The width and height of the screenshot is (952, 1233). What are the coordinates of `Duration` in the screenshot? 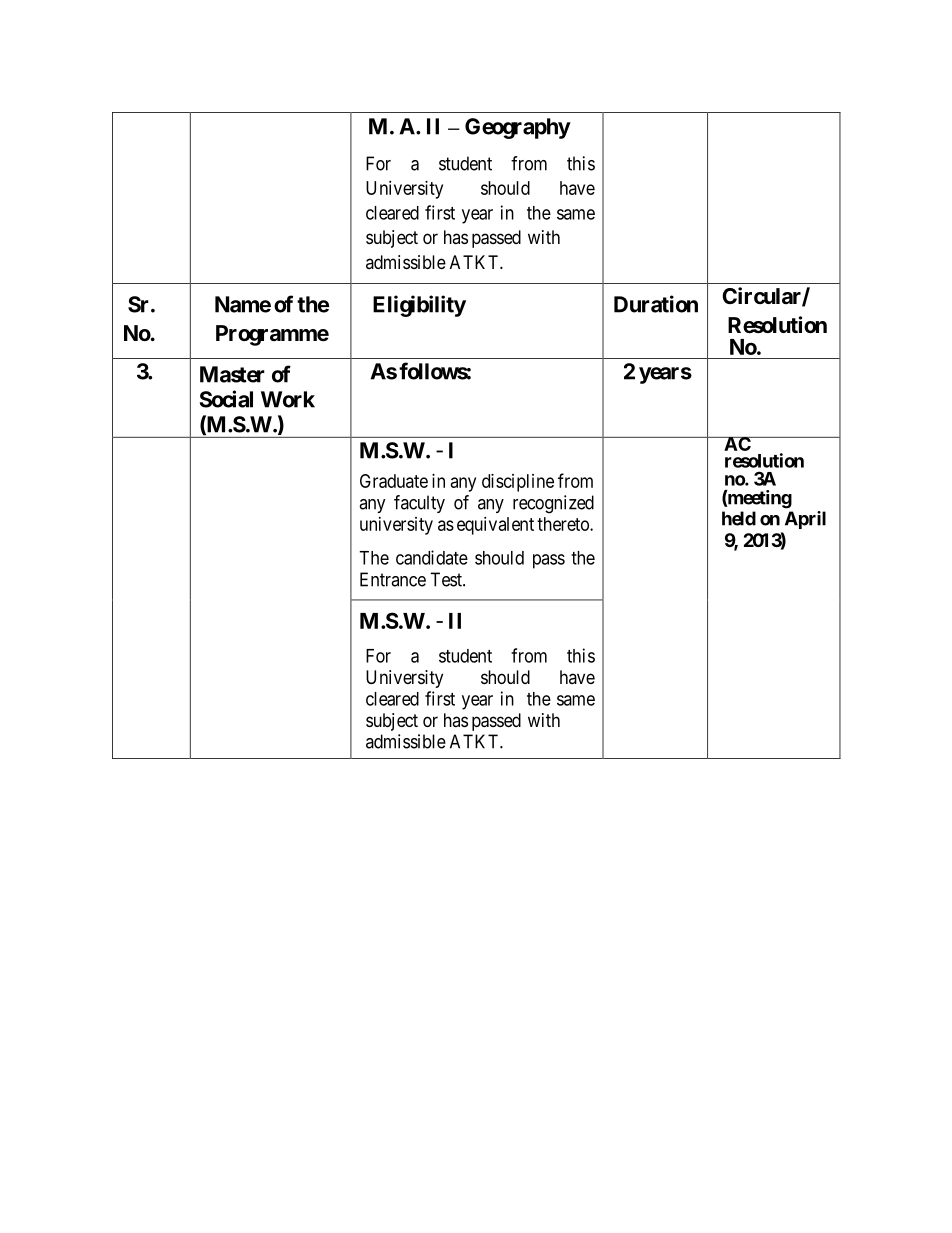 It's located at (656, 304).
